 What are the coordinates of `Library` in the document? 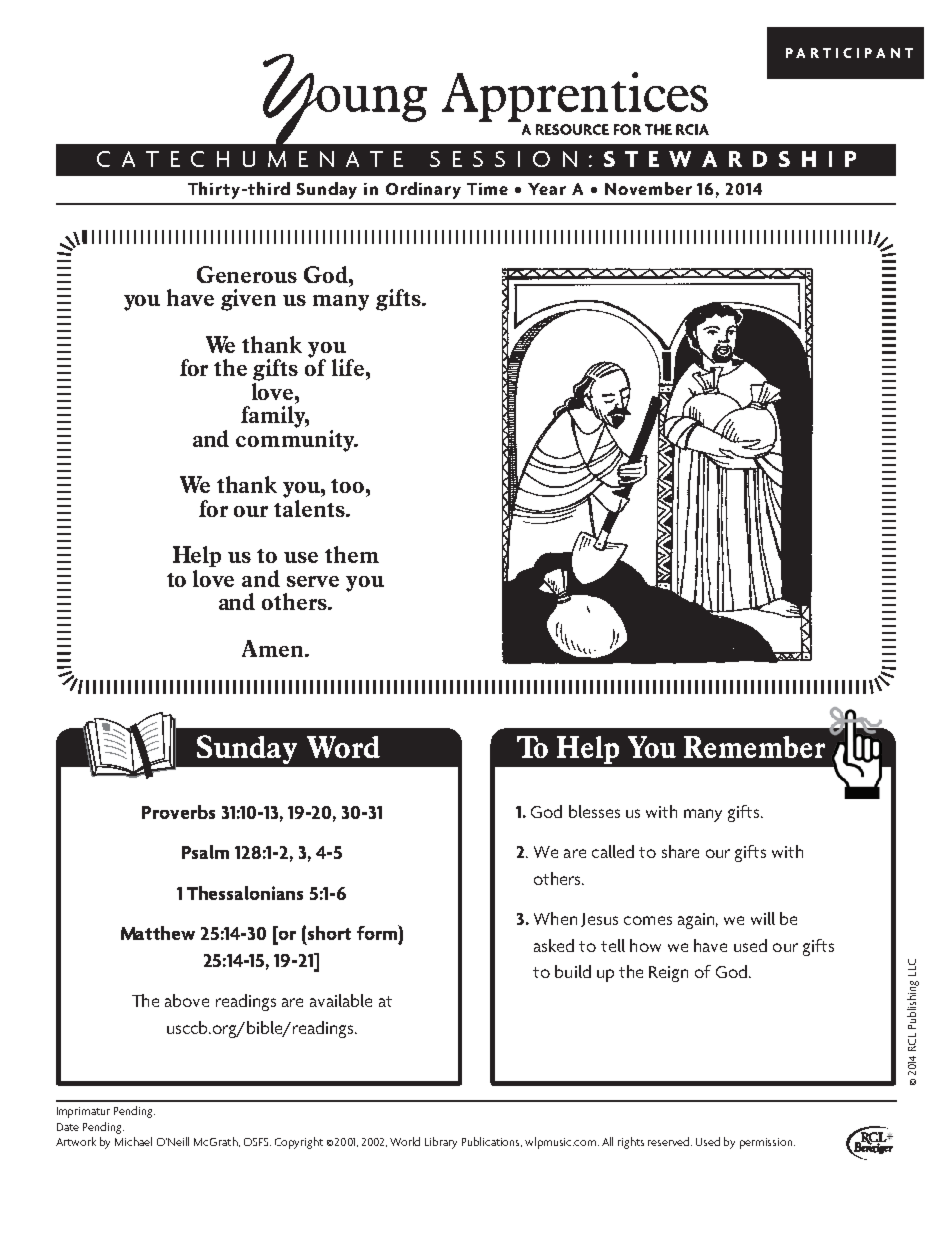 It's located at (441, 1143).
